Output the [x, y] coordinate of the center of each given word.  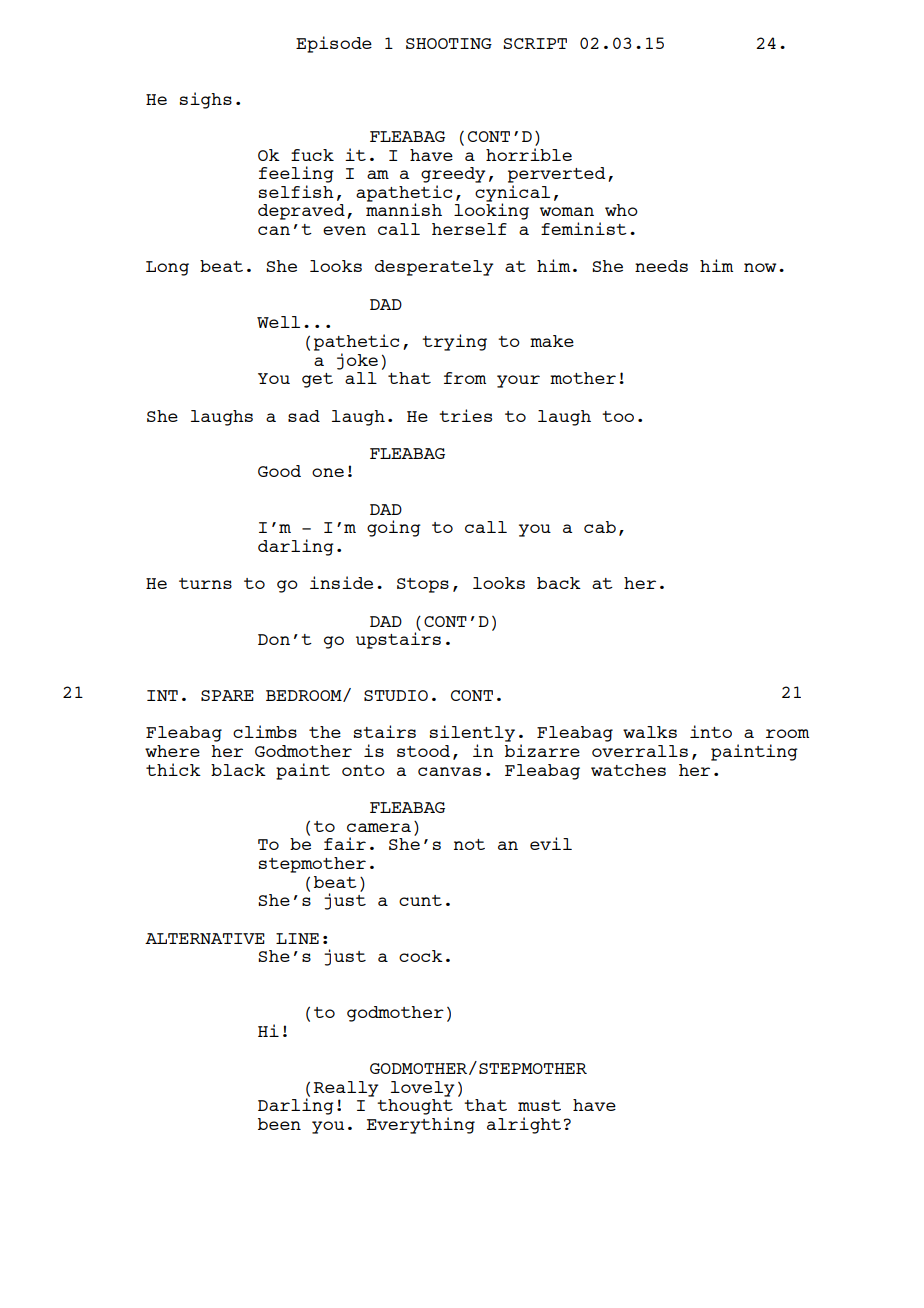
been [279, 1124]
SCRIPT [535, 43]
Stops [423, 585]
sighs [206, 100]
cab [600, 527]
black [238, 770]
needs [661, 266]
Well [278, 322]
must [539, 1105]
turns [205, 583]
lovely [423, 1089]
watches [628, 770]
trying [454, 342]
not [469, 844]
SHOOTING [449, 43]
